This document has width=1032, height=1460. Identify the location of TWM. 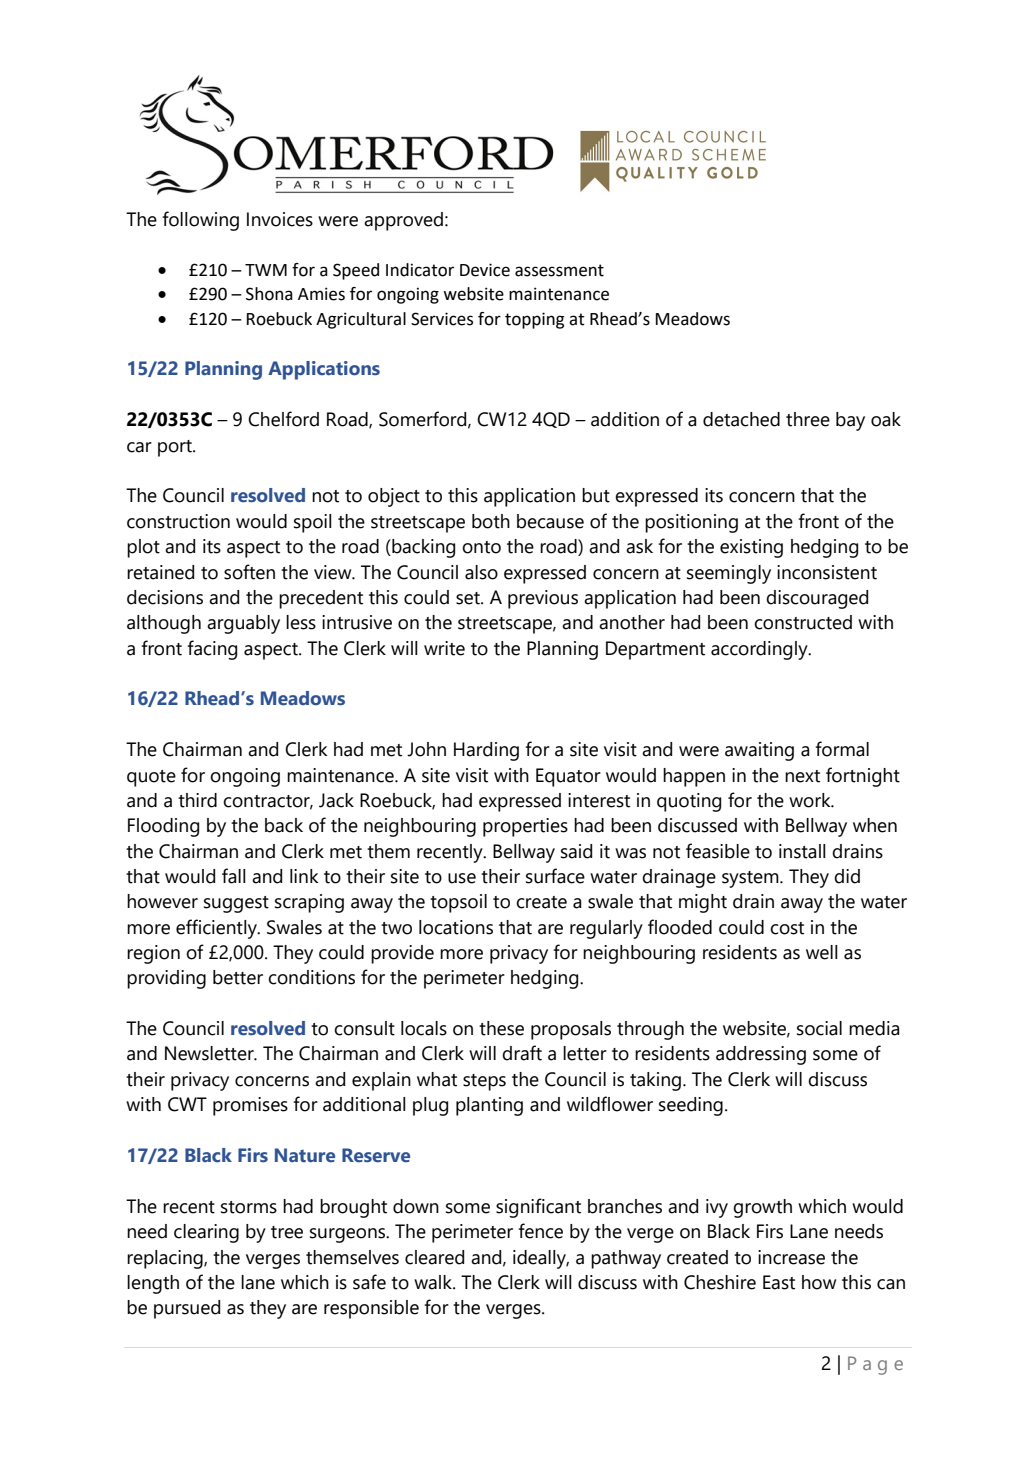
(266, 270).
